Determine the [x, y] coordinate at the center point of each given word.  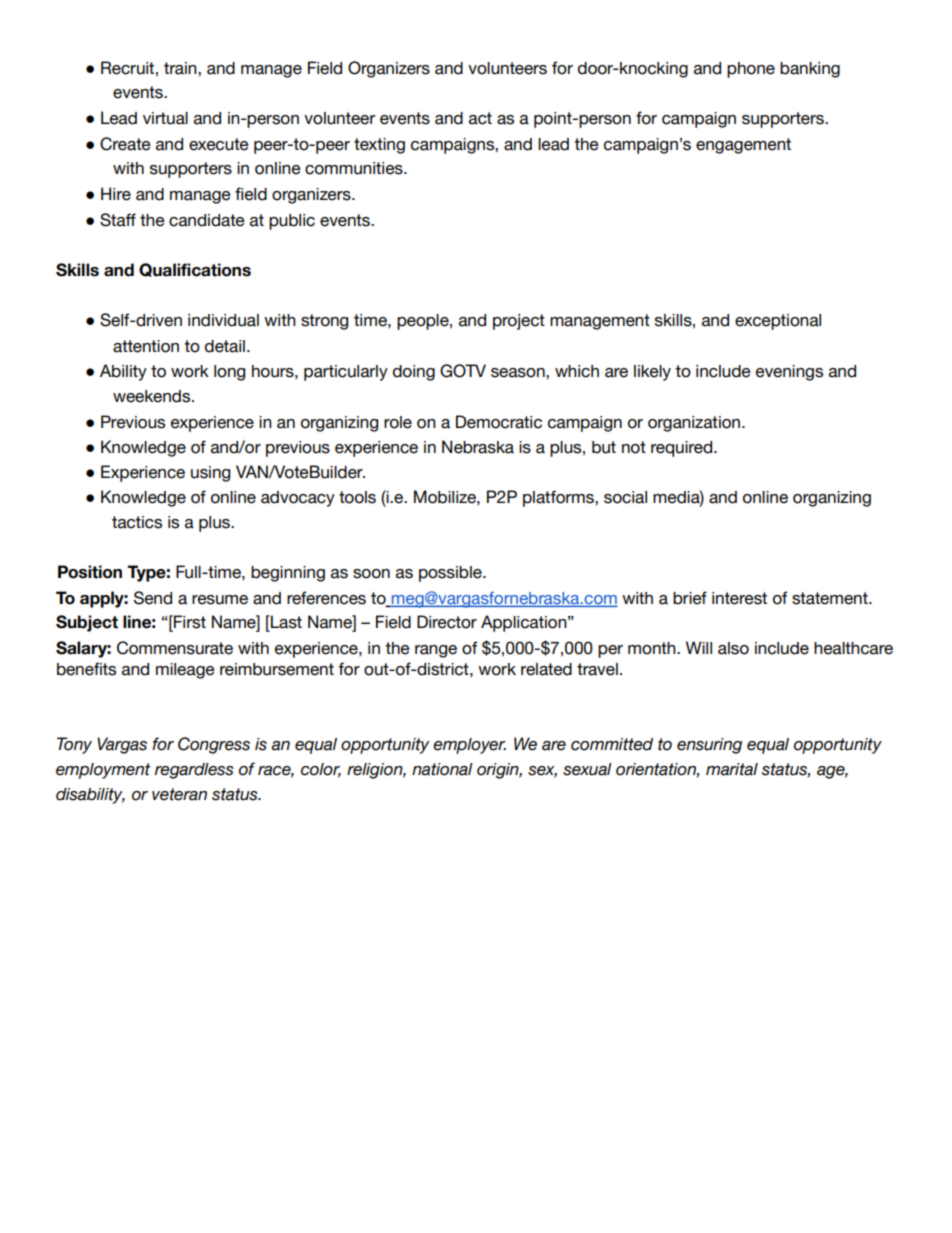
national [442, 769]
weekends [153, 396]
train [181, 68]
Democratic [499, 422]
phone [751, 70]
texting [379, 146]
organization [695, 424]
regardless [194, 771]
